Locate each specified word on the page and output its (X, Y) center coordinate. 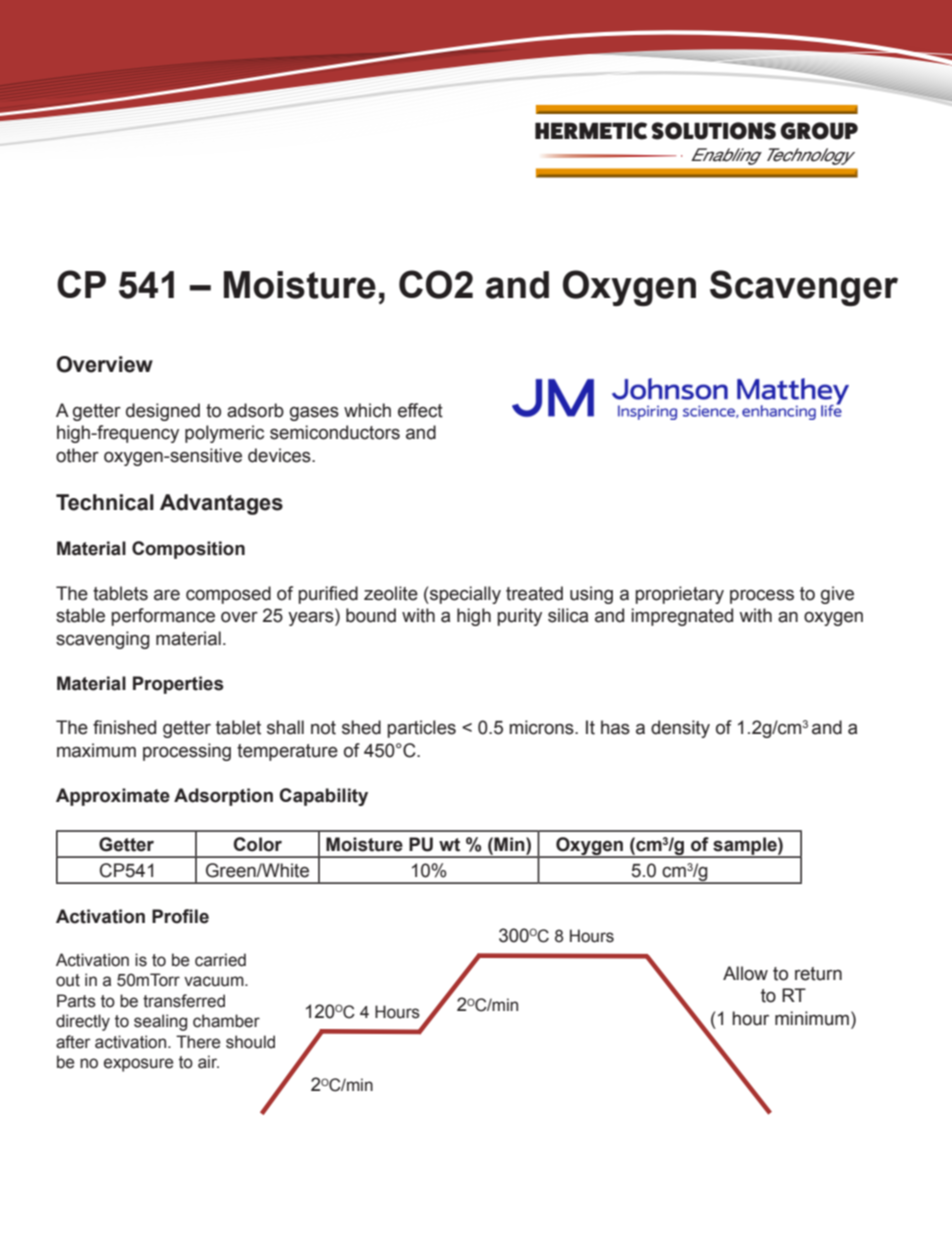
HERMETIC (591, 131)
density (680, 729)
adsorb (255, 410)
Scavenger (804, 288)
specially (464, 595)
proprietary (679, 595)
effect (420, 410)
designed (163, 412)
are (167, 595)
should (250, 1042)
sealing (160, 1022)
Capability (323, 797)
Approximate (113, 797)
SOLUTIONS (713, 131)
